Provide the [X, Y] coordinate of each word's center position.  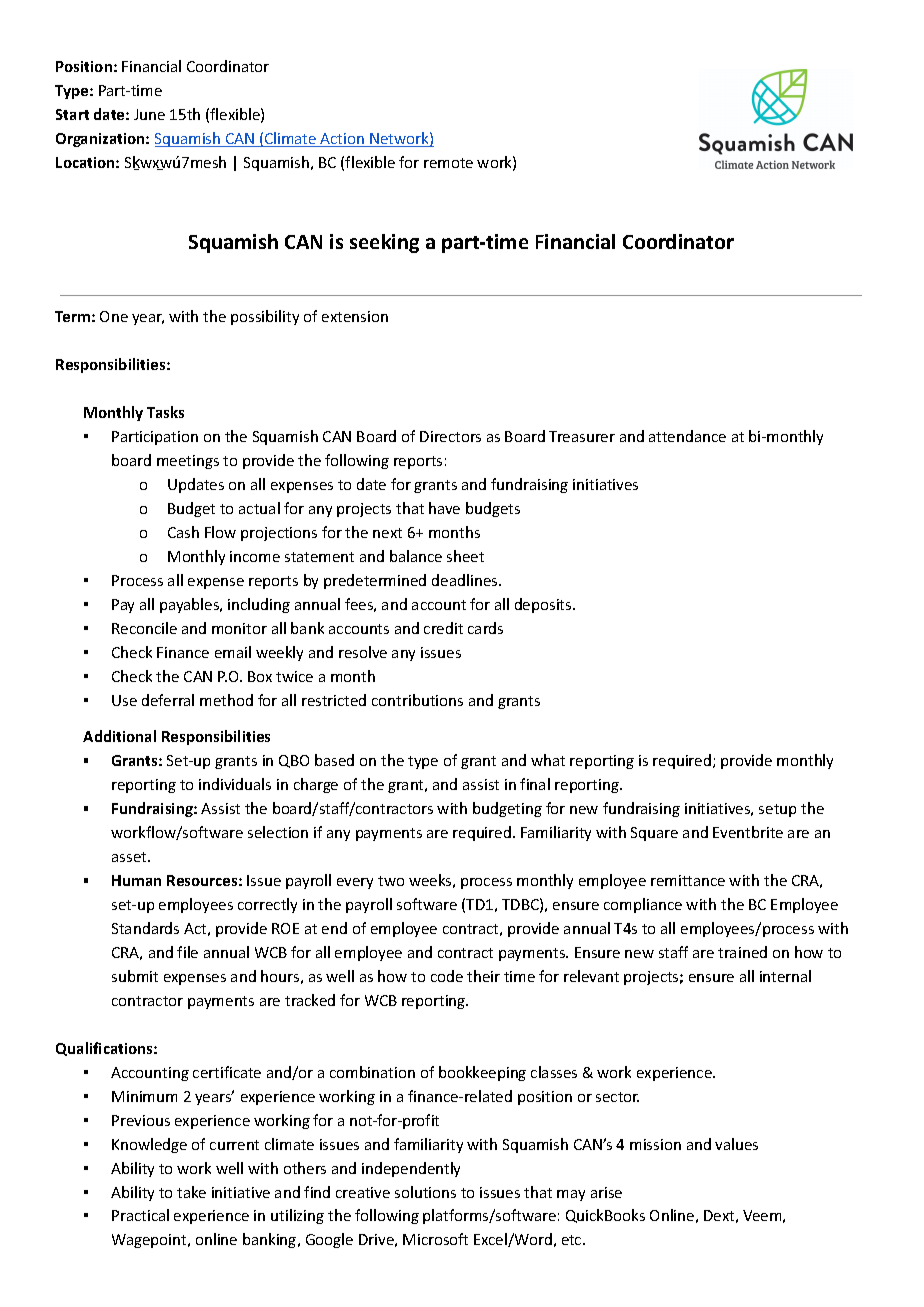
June [149, 114]
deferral [168, 700]
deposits [544, 605]
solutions [425, 1192]
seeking [384, 243]
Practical [140, 1215]
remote [448, 163]
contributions [417, 700]
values [736, 1144]
